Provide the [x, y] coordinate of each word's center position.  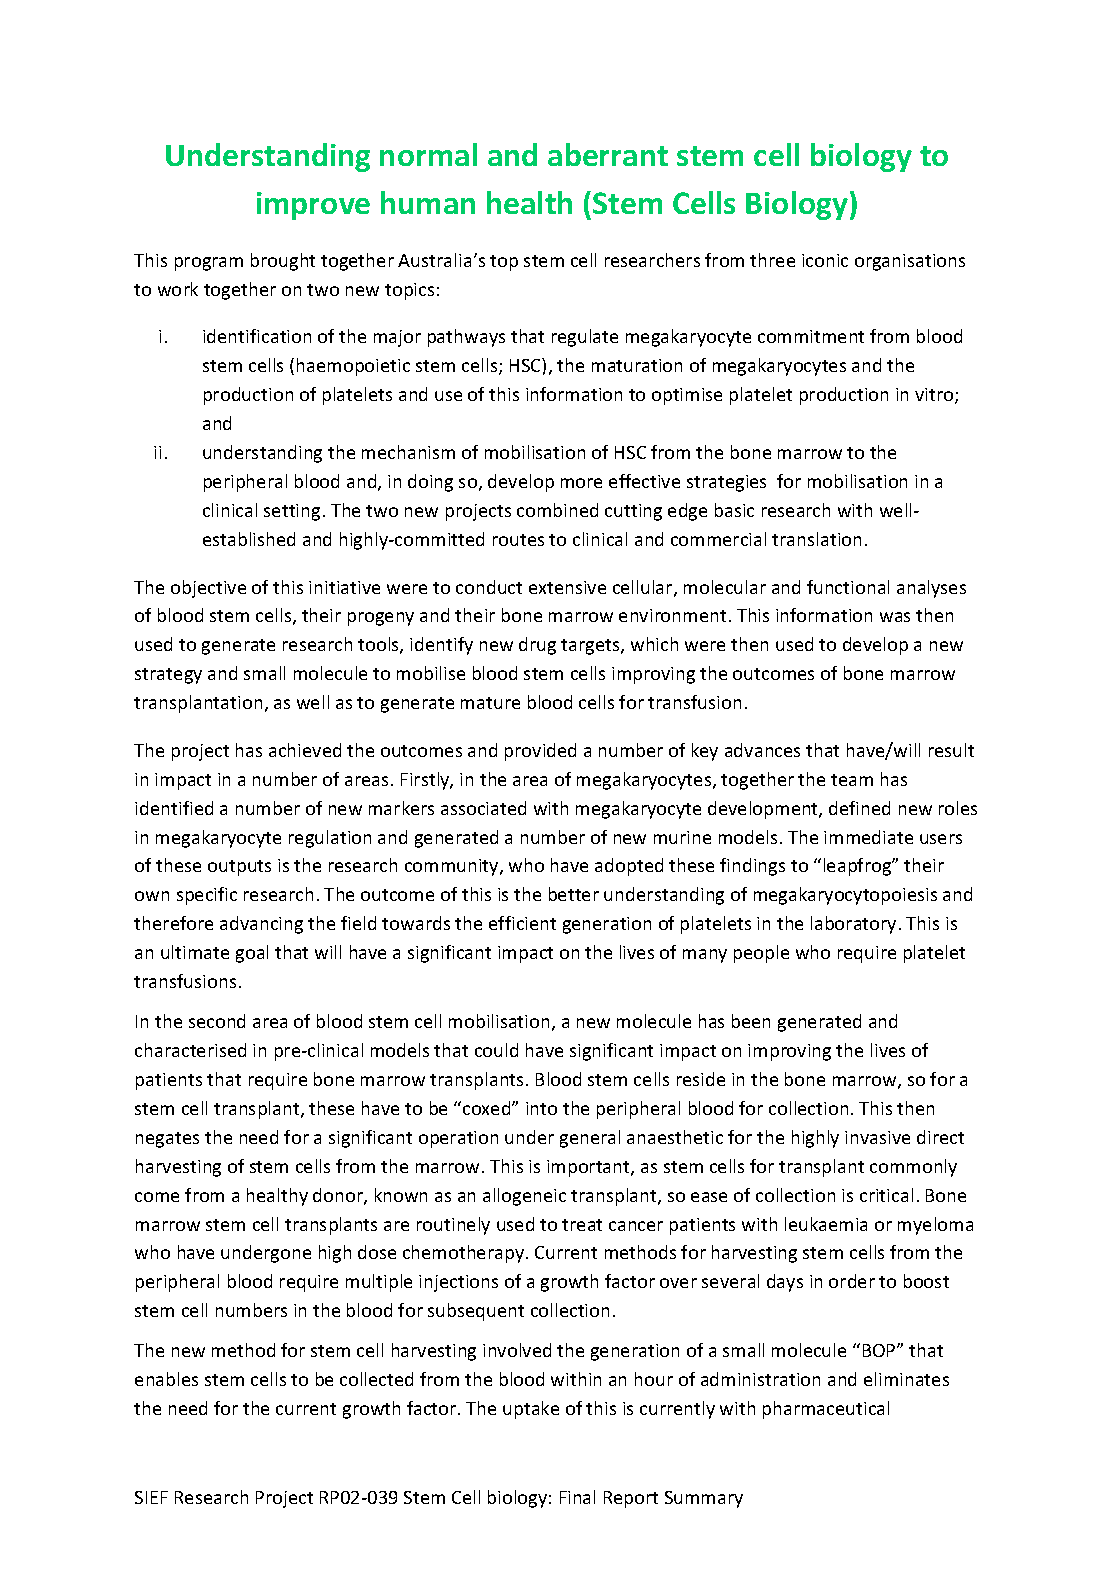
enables [166, 1379]
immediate [868, 837]
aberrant [608, 154]
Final [577, 1497]
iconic [825, 260]
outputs [239, 868]
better [574, 894]
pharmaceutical [826, 1410]
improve [313, 206]
